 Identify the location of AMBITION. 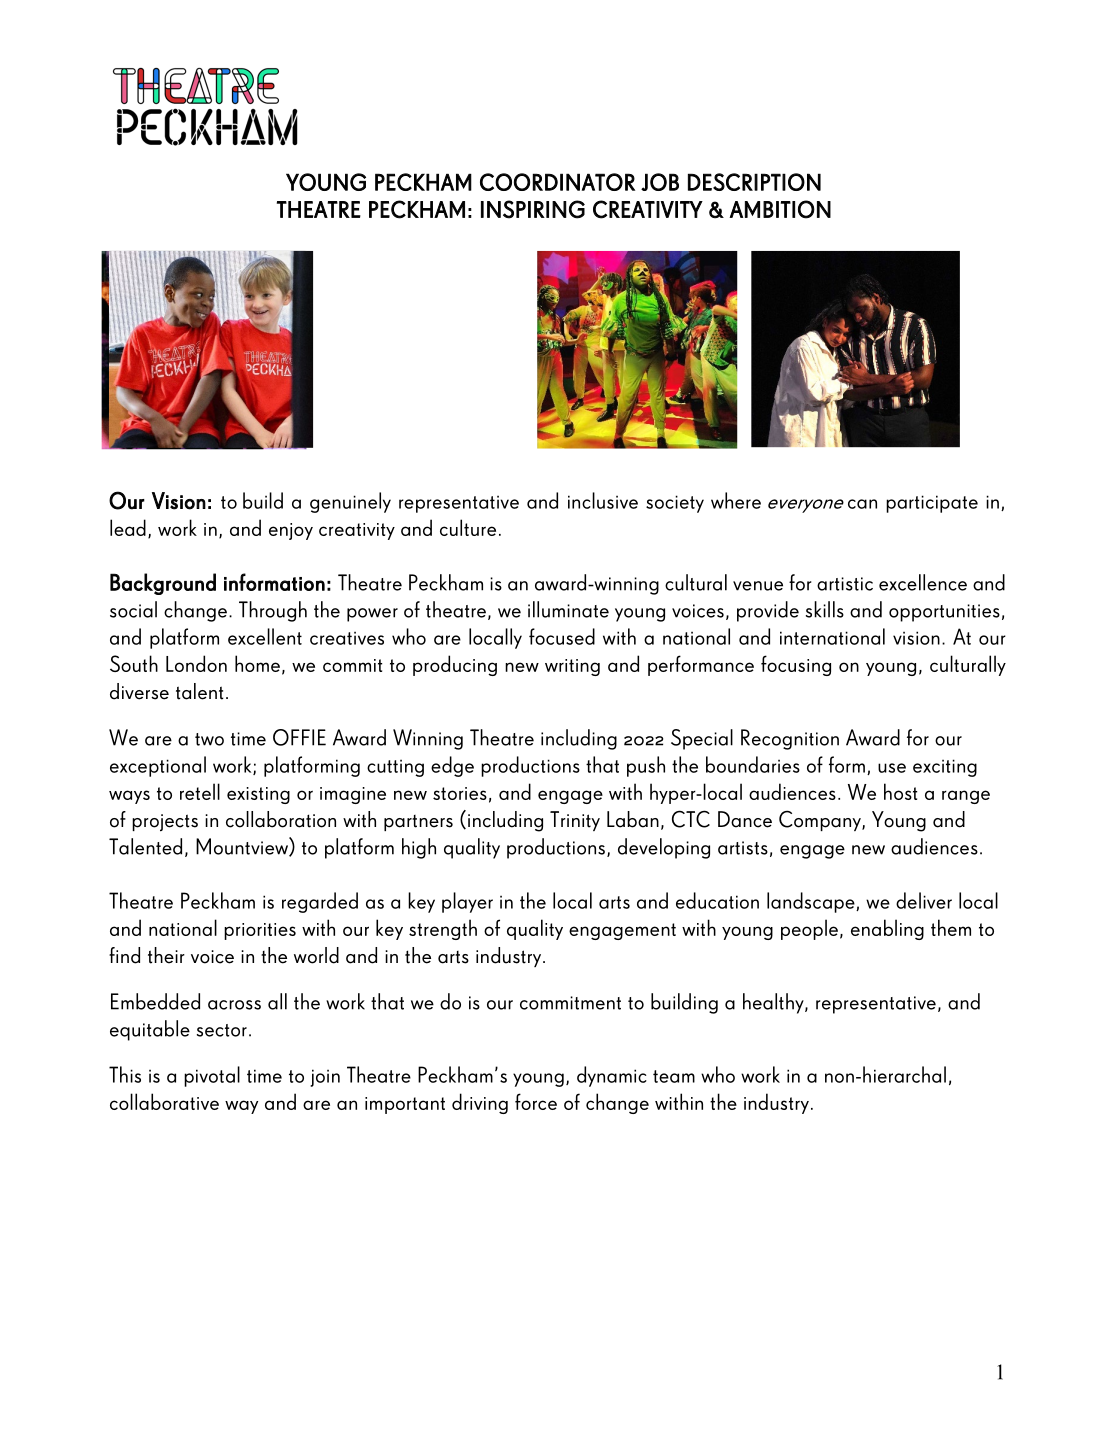
(780, 209).
